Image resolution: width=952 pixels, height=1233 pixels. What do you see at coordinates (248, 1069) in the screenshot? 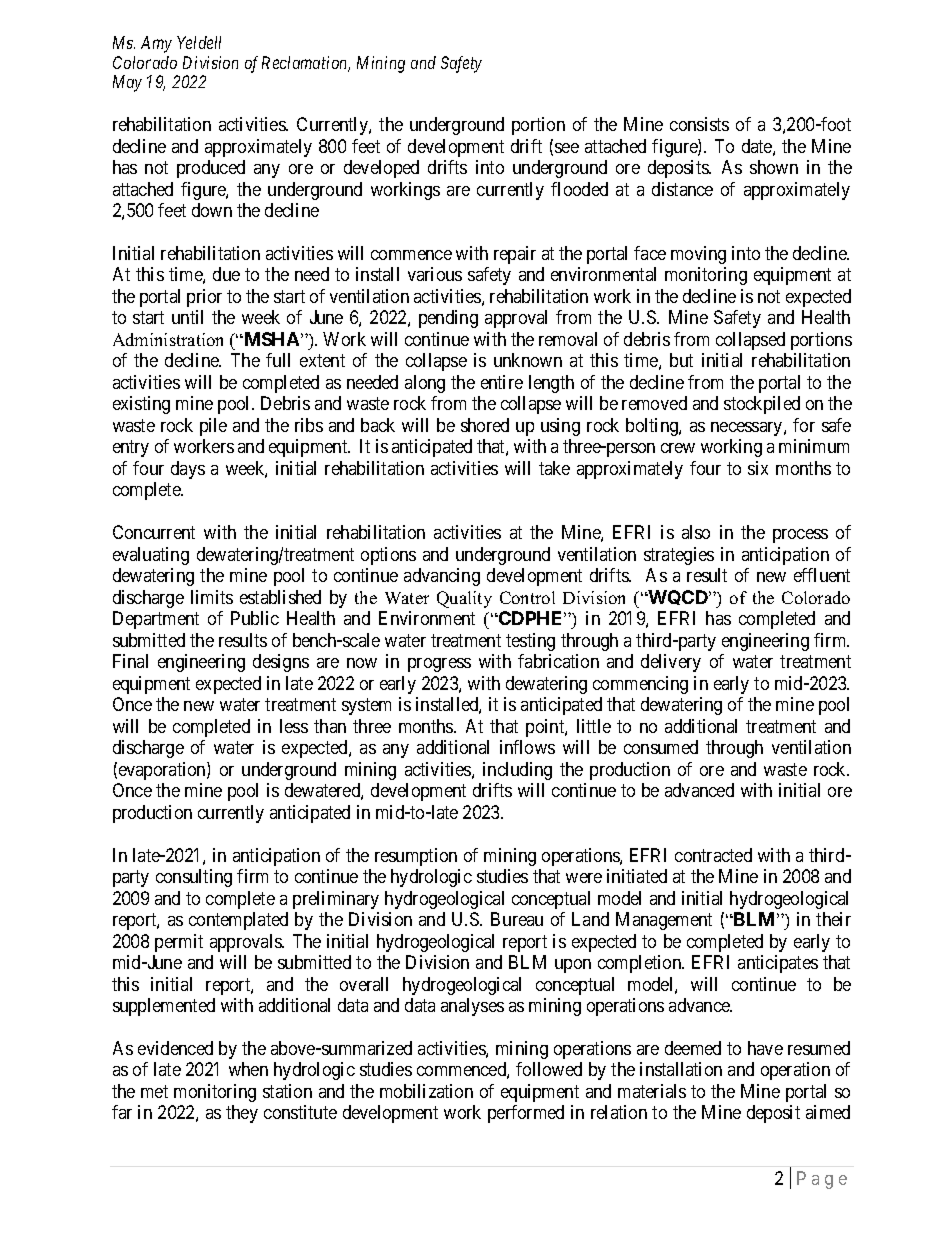
I see `when` at bounding box center [248, 1069].
